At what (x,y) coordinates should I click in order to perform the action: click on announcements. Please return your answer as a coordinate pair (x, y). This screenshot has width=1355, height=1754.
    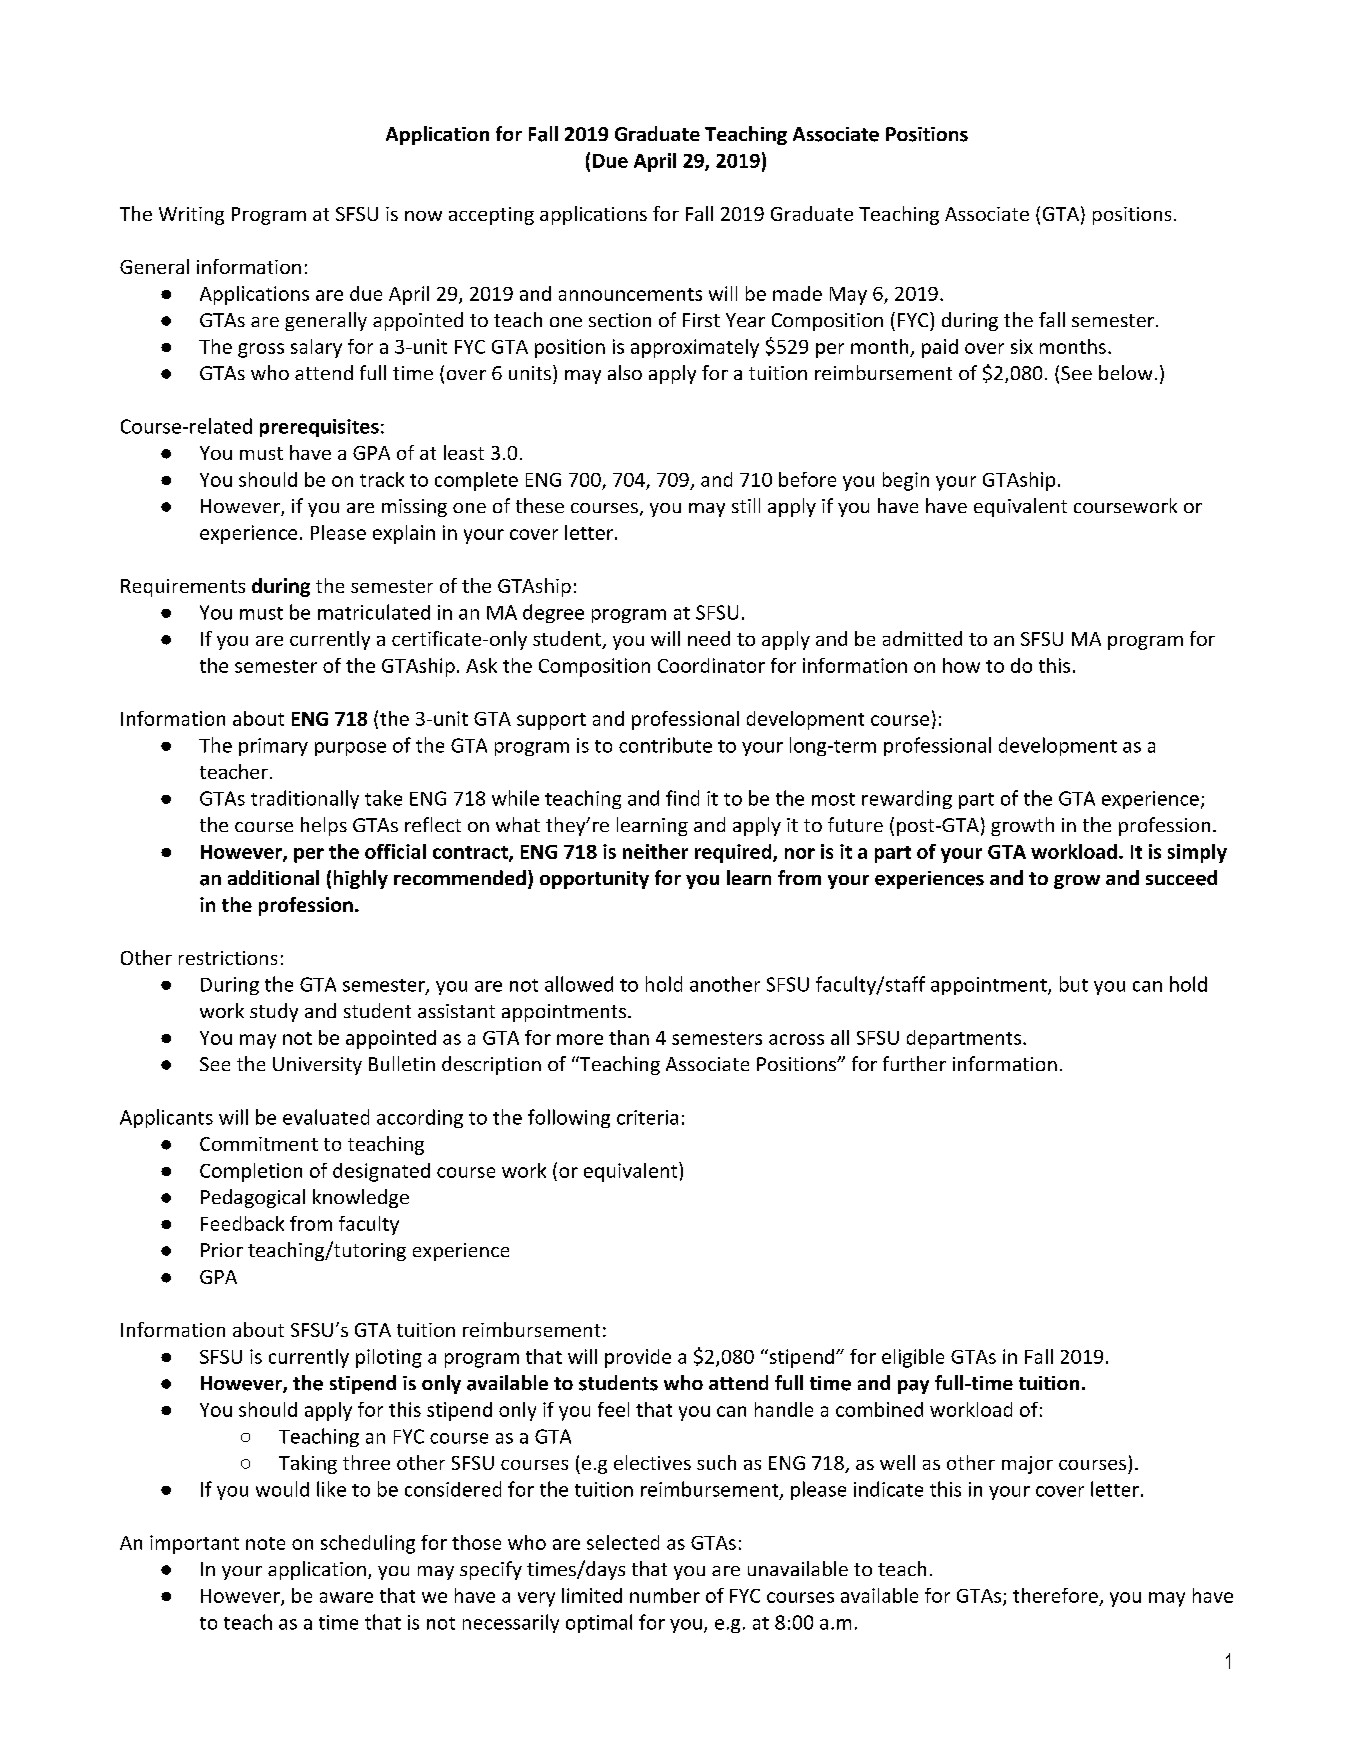
    Looking at the image, I should click on (630, 294).
